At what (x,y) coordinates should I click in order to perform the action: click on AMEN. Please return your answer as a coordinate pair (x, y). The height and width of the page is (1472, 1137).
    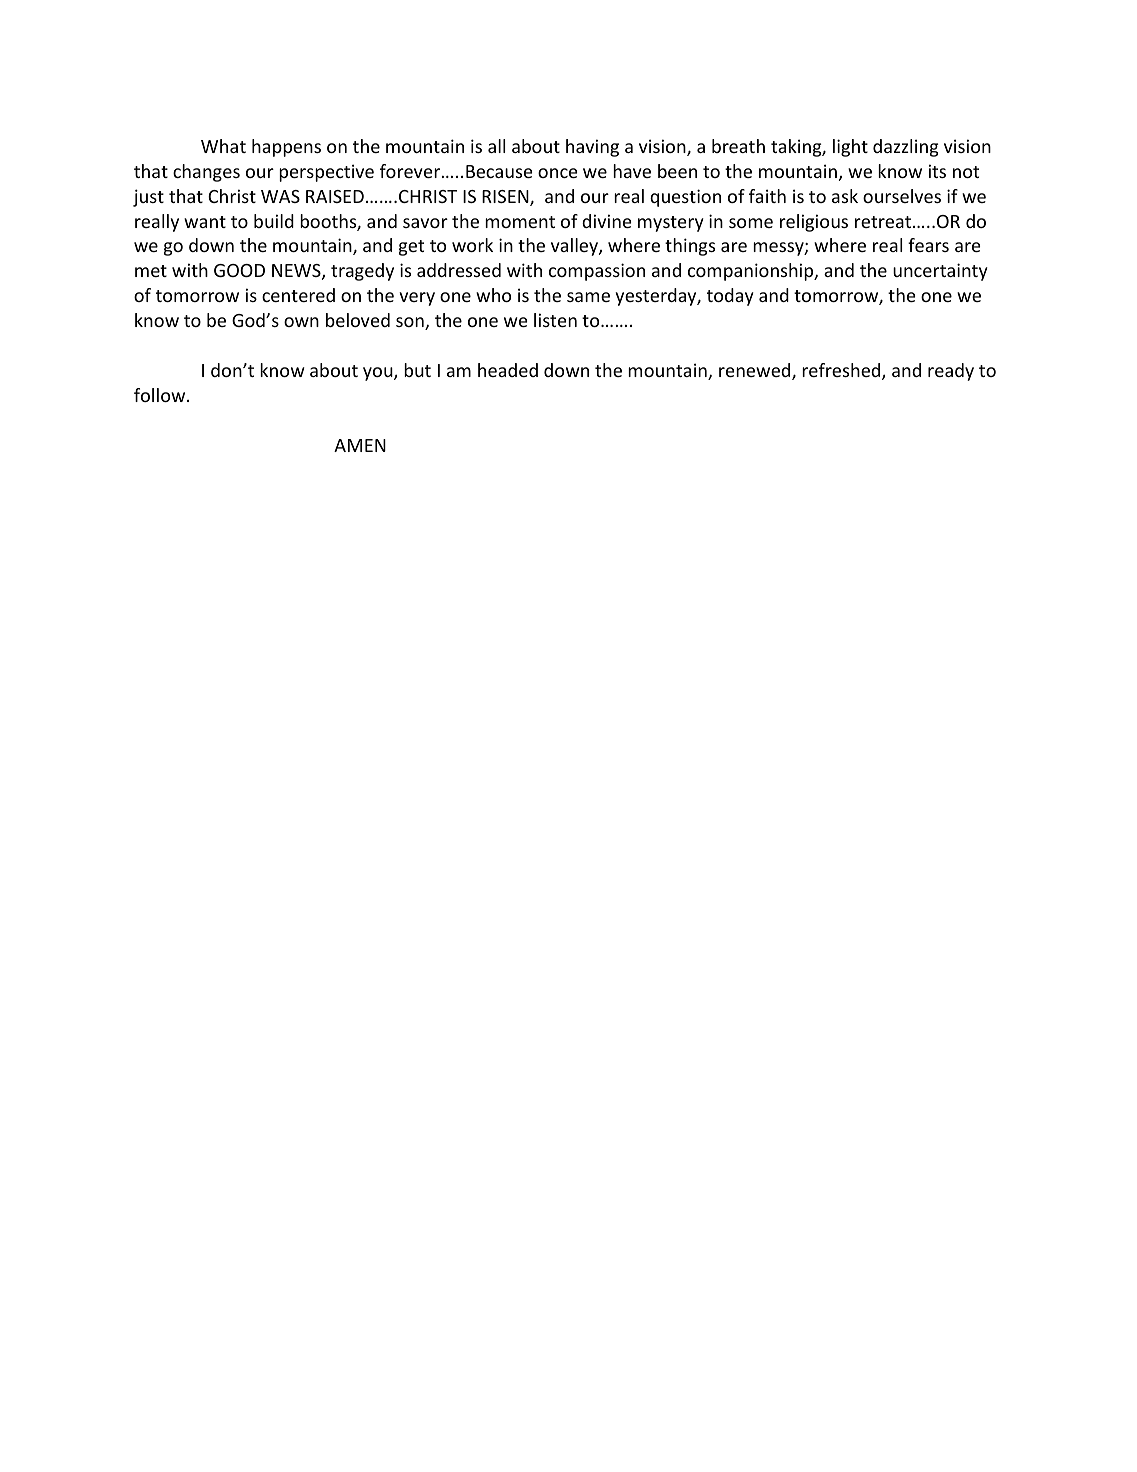
    Looking at the image, I should click on (360, 445).
